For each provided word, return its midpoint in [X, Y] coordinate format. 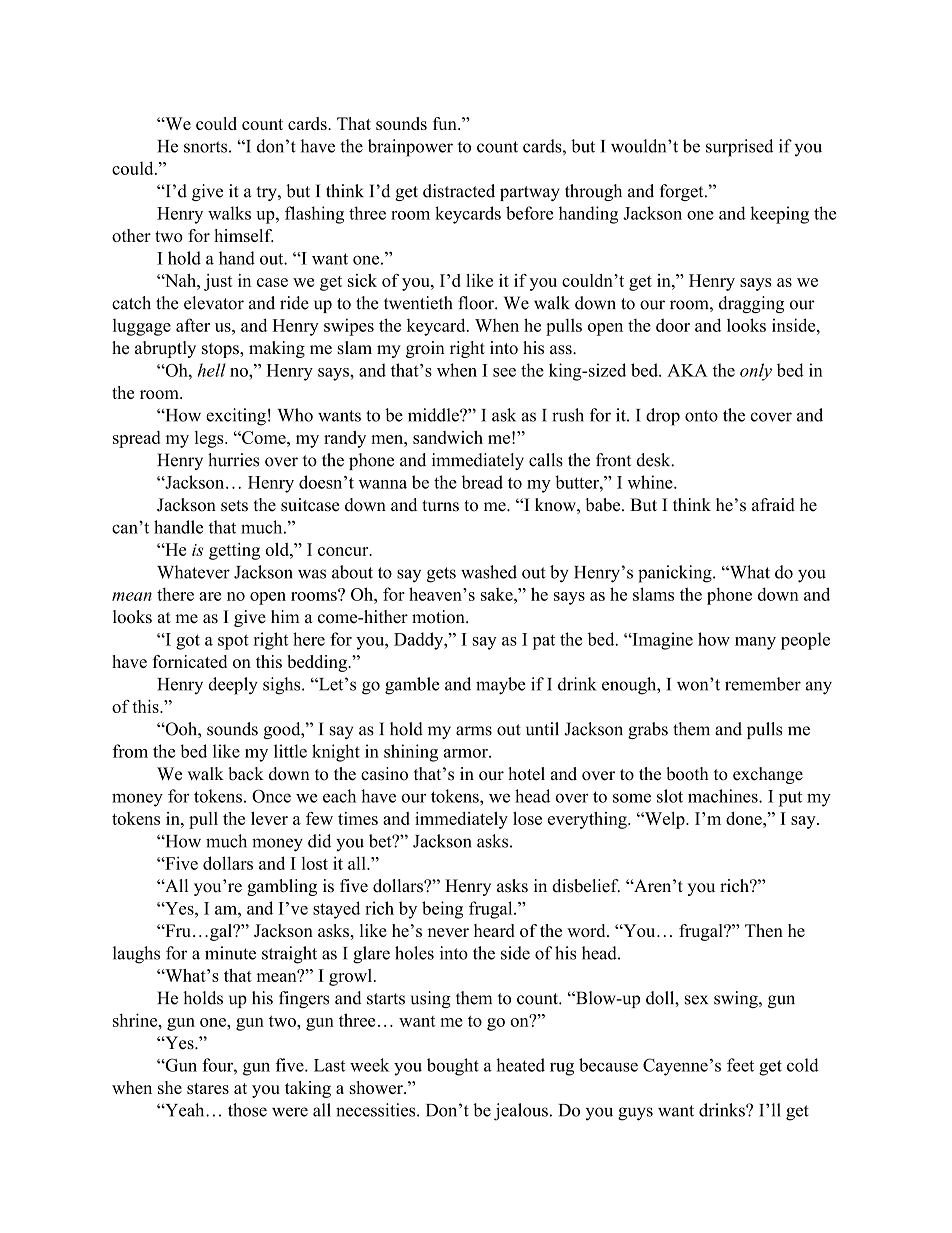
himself [244, 235]
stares [208, 1088]
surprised [739, 148]
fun [446, 123]
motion [439, 617]
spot [233, 642]
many [755, 643]
